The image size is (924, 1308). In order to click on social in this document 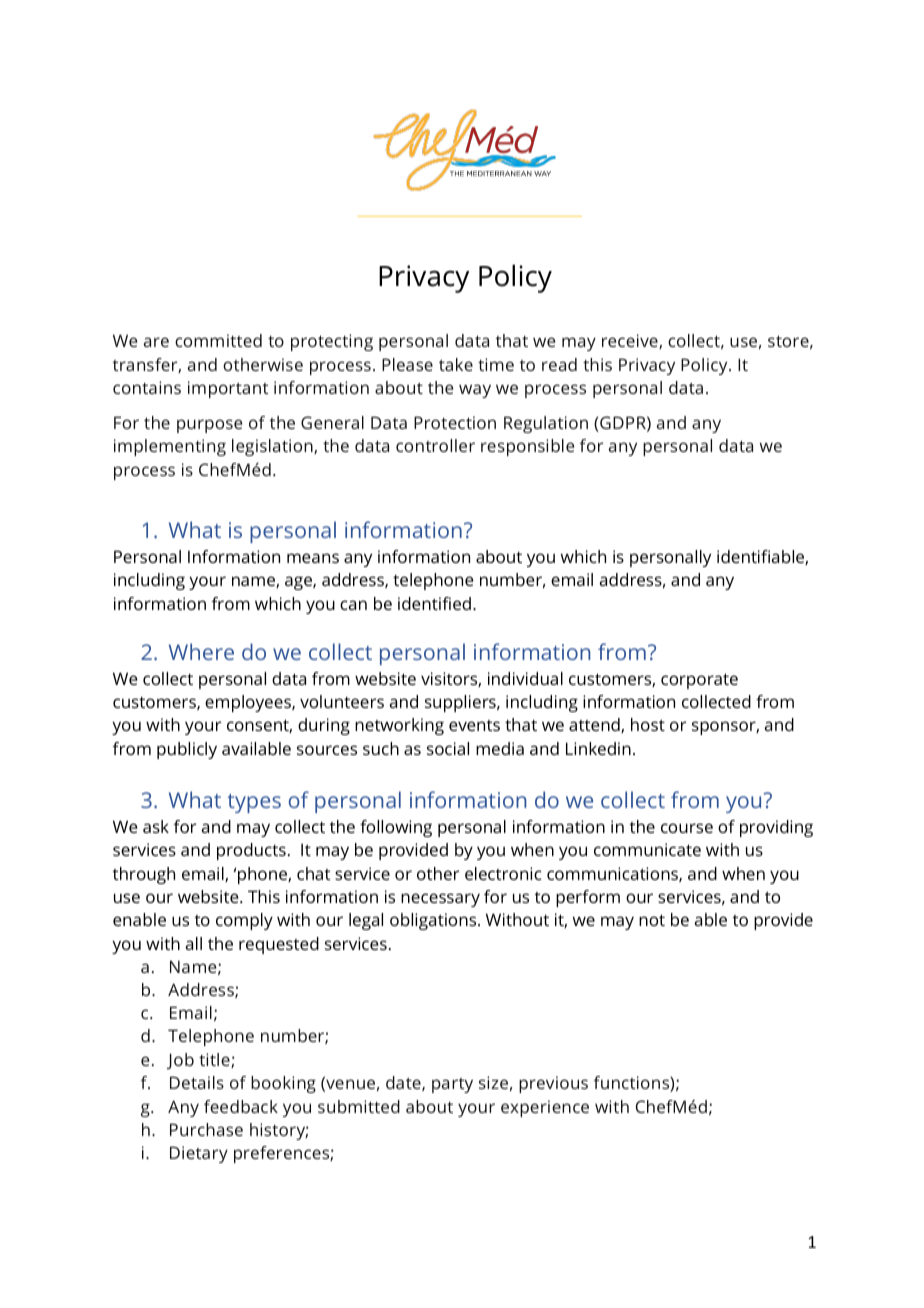, I will do `click(448, 748)`.
